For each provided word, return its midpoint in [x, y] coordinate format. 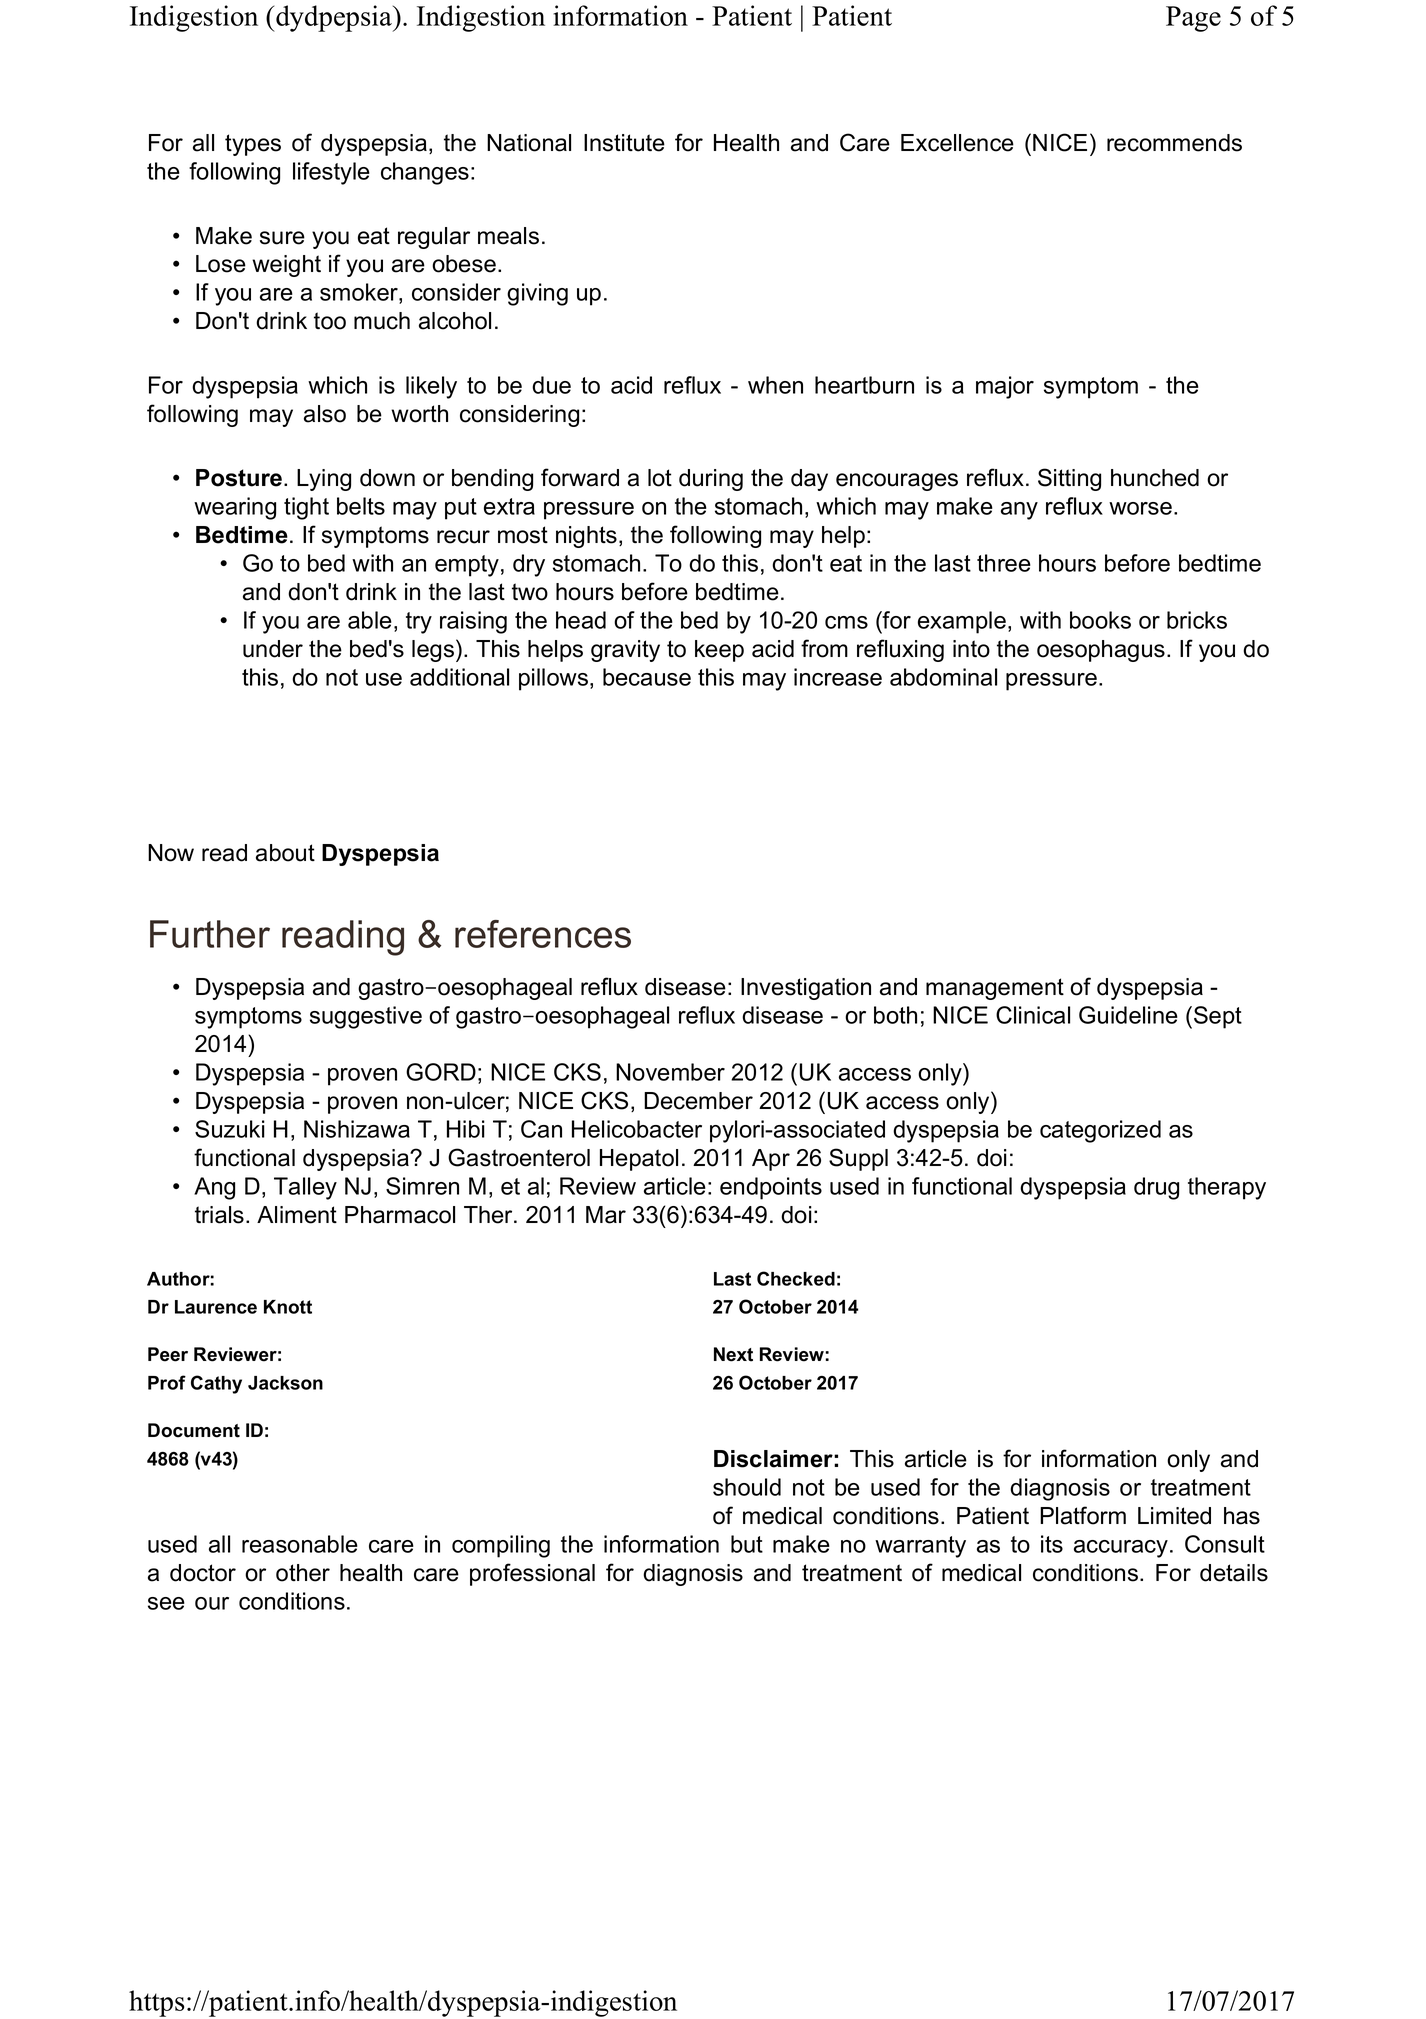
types [253, 145]
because [647, 677]
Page [1193, 19]
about [285, 853]
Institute [624, 143]
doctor [203, 1573]
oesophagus [1101, 651]
